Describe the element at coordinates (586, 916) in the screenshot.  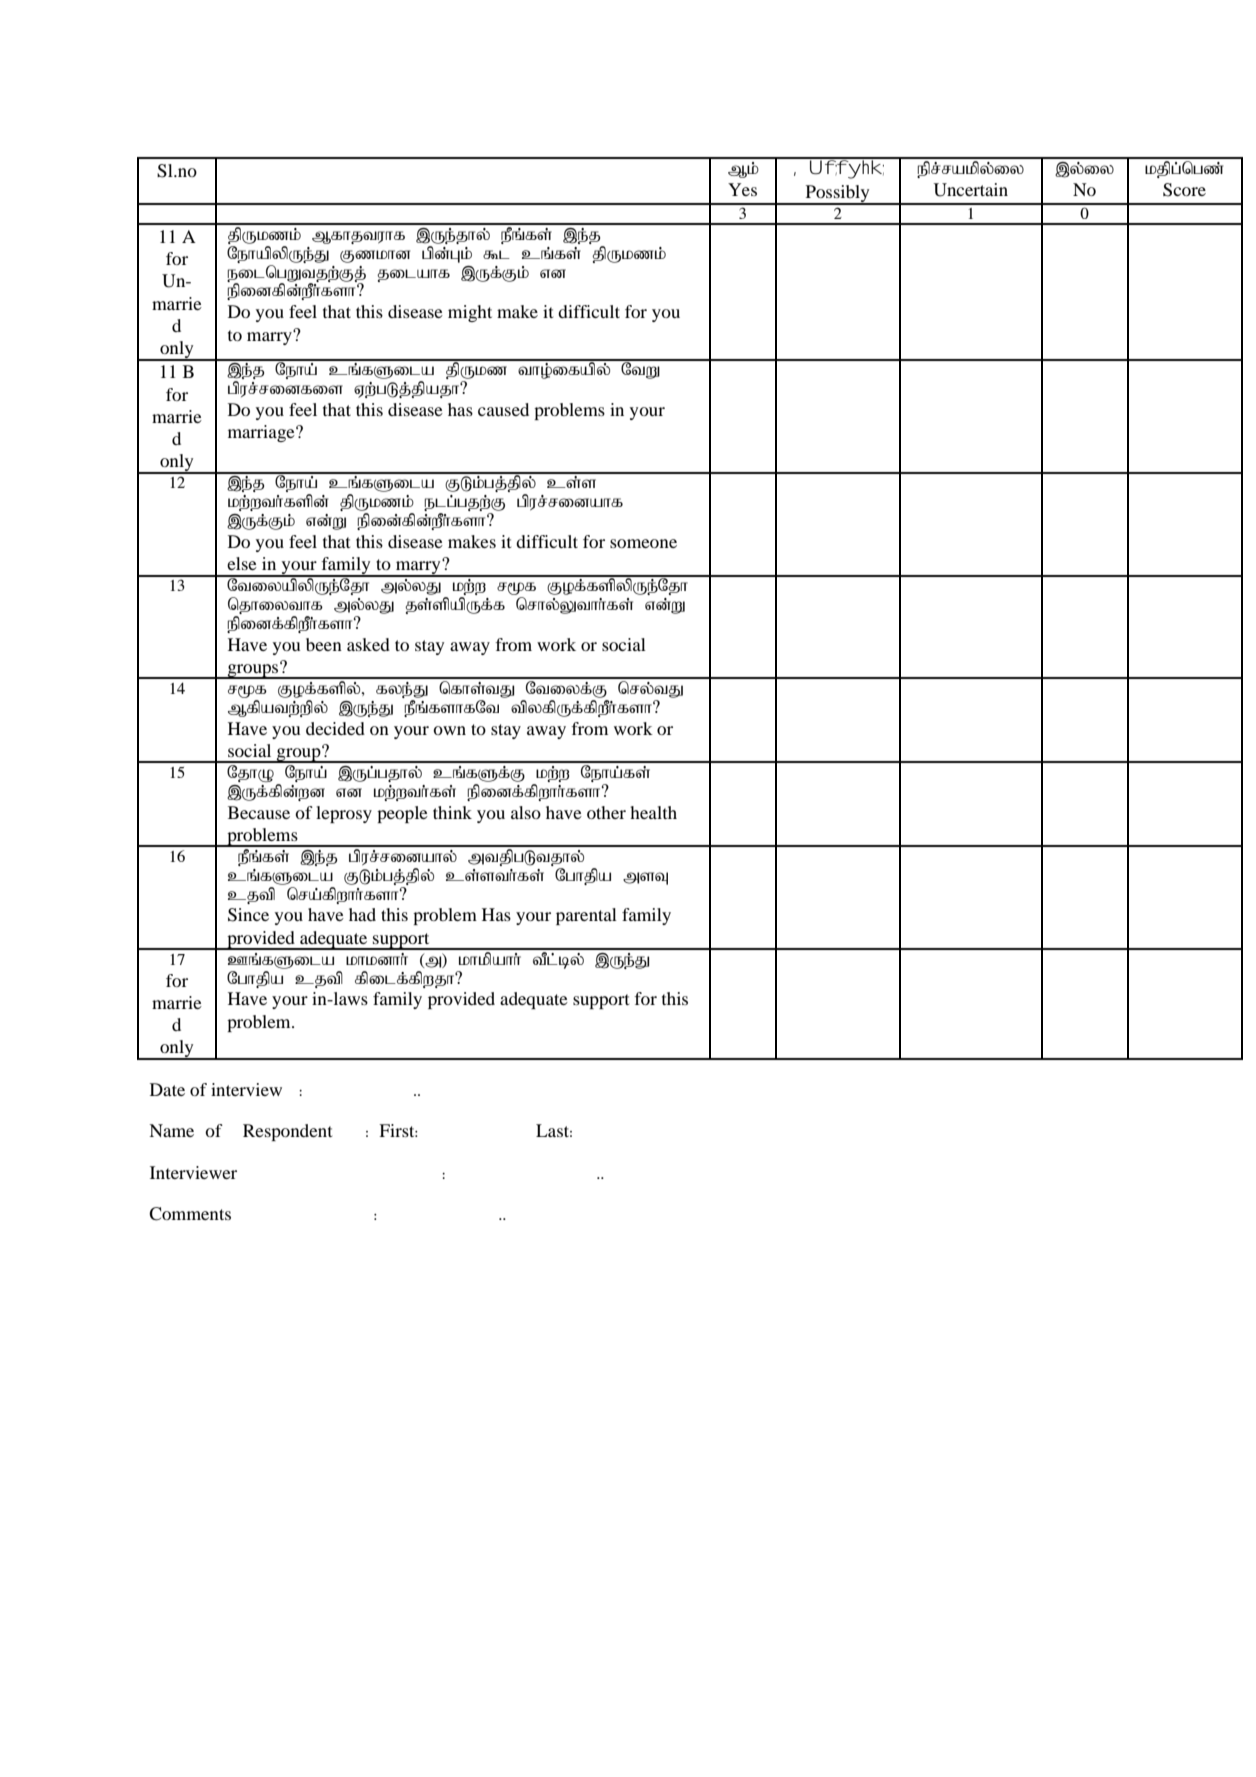
I see `parental` at that location.
